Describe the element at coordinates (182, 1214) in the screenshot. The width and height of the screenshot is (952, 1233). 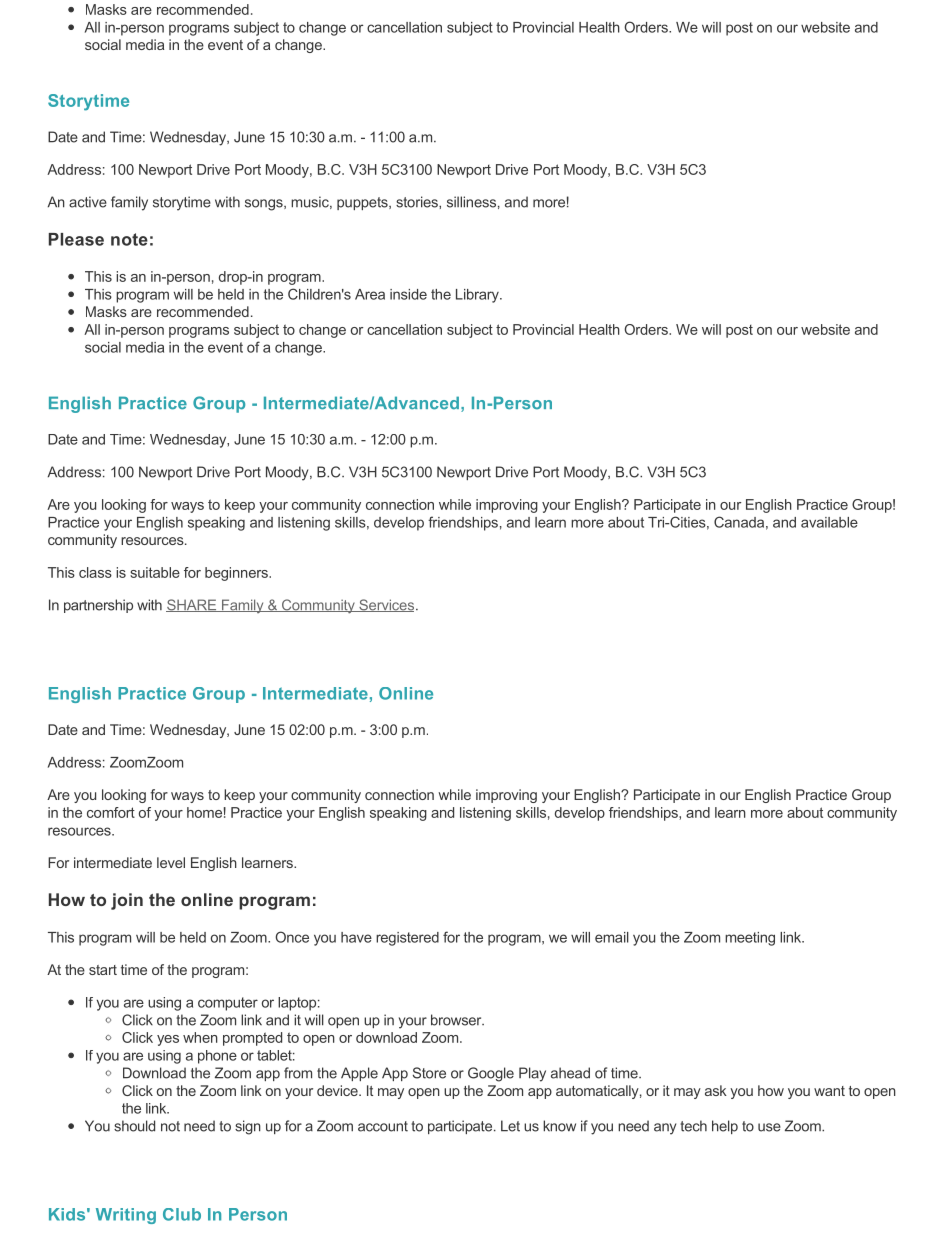
I see `Club` at that location.
